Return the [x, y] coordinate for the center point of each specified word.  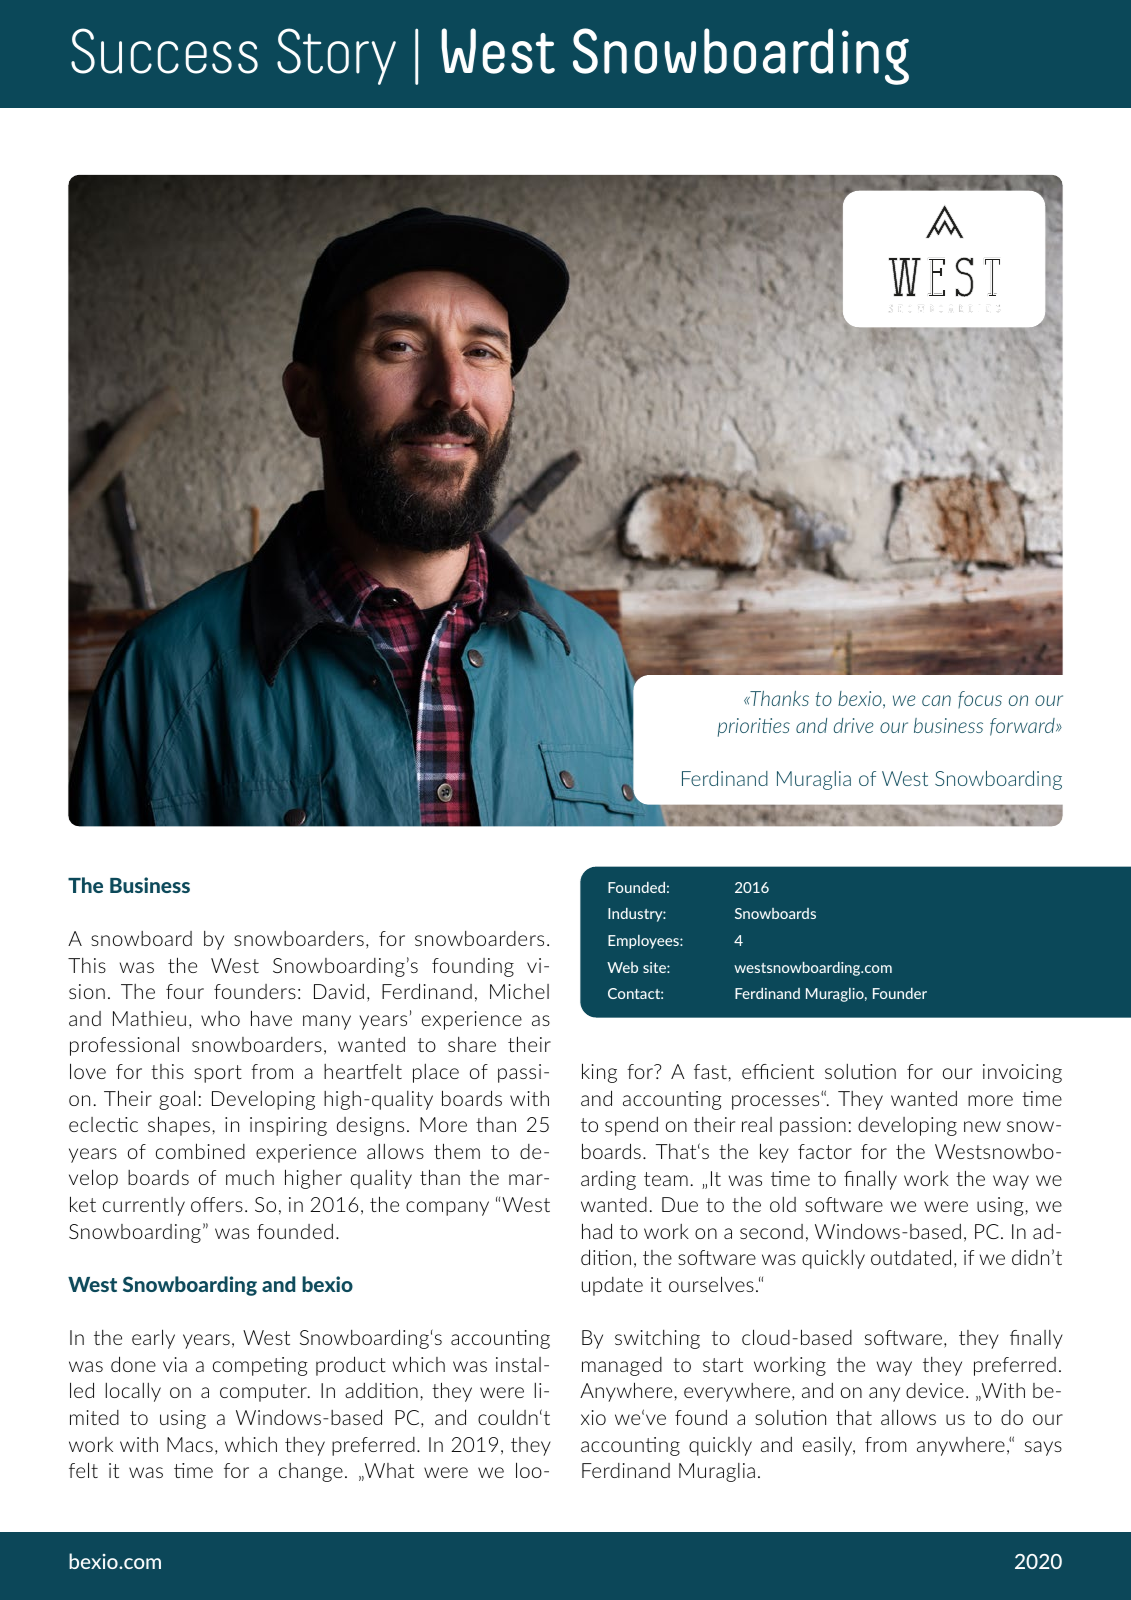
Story [336, 56]
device [935, 1390]
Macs [190, 1444]
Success [164, 51]
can [936, 700]
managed [622, 1366]
